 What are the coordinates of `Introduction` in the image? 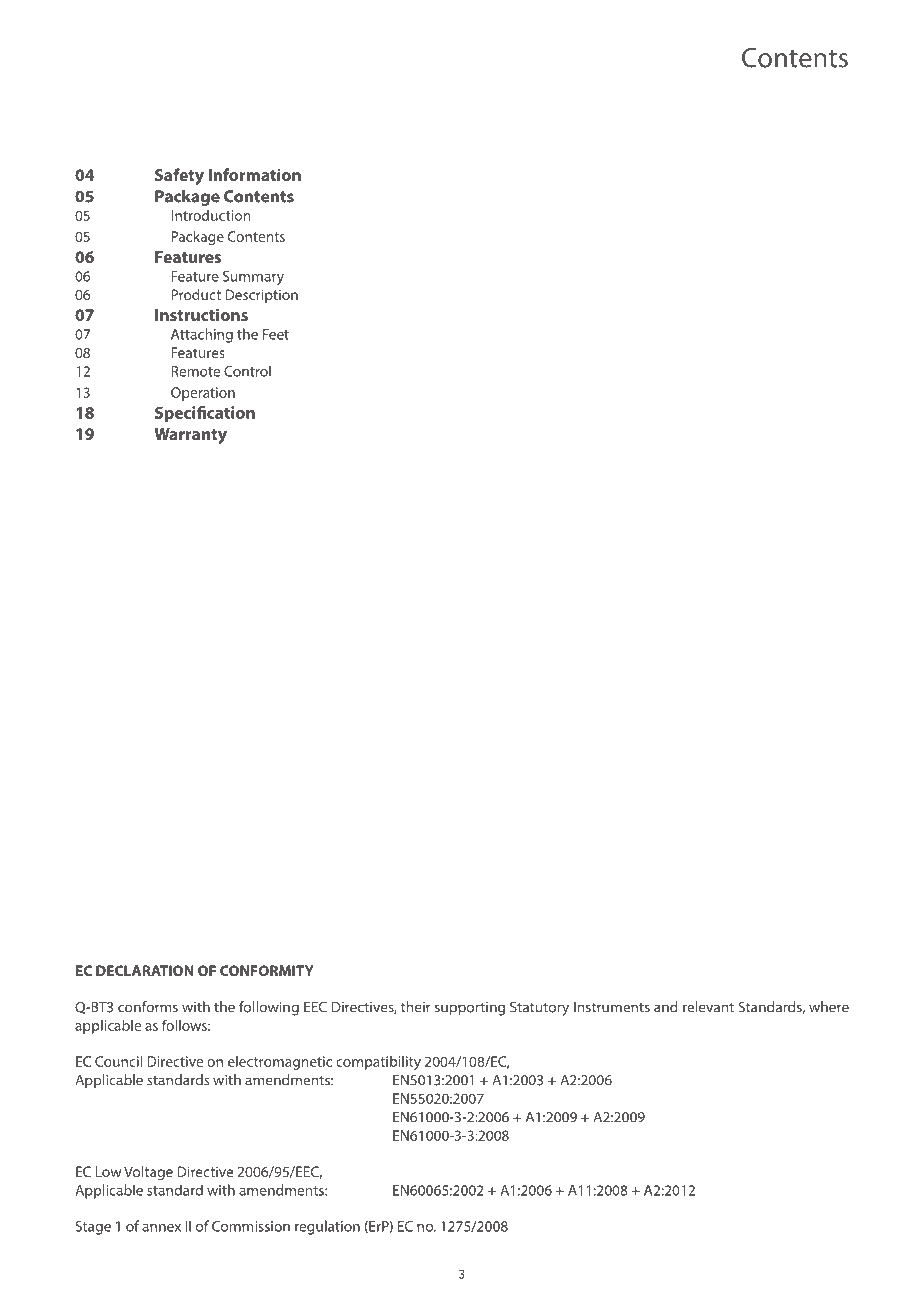 It's located at (211, 215).
